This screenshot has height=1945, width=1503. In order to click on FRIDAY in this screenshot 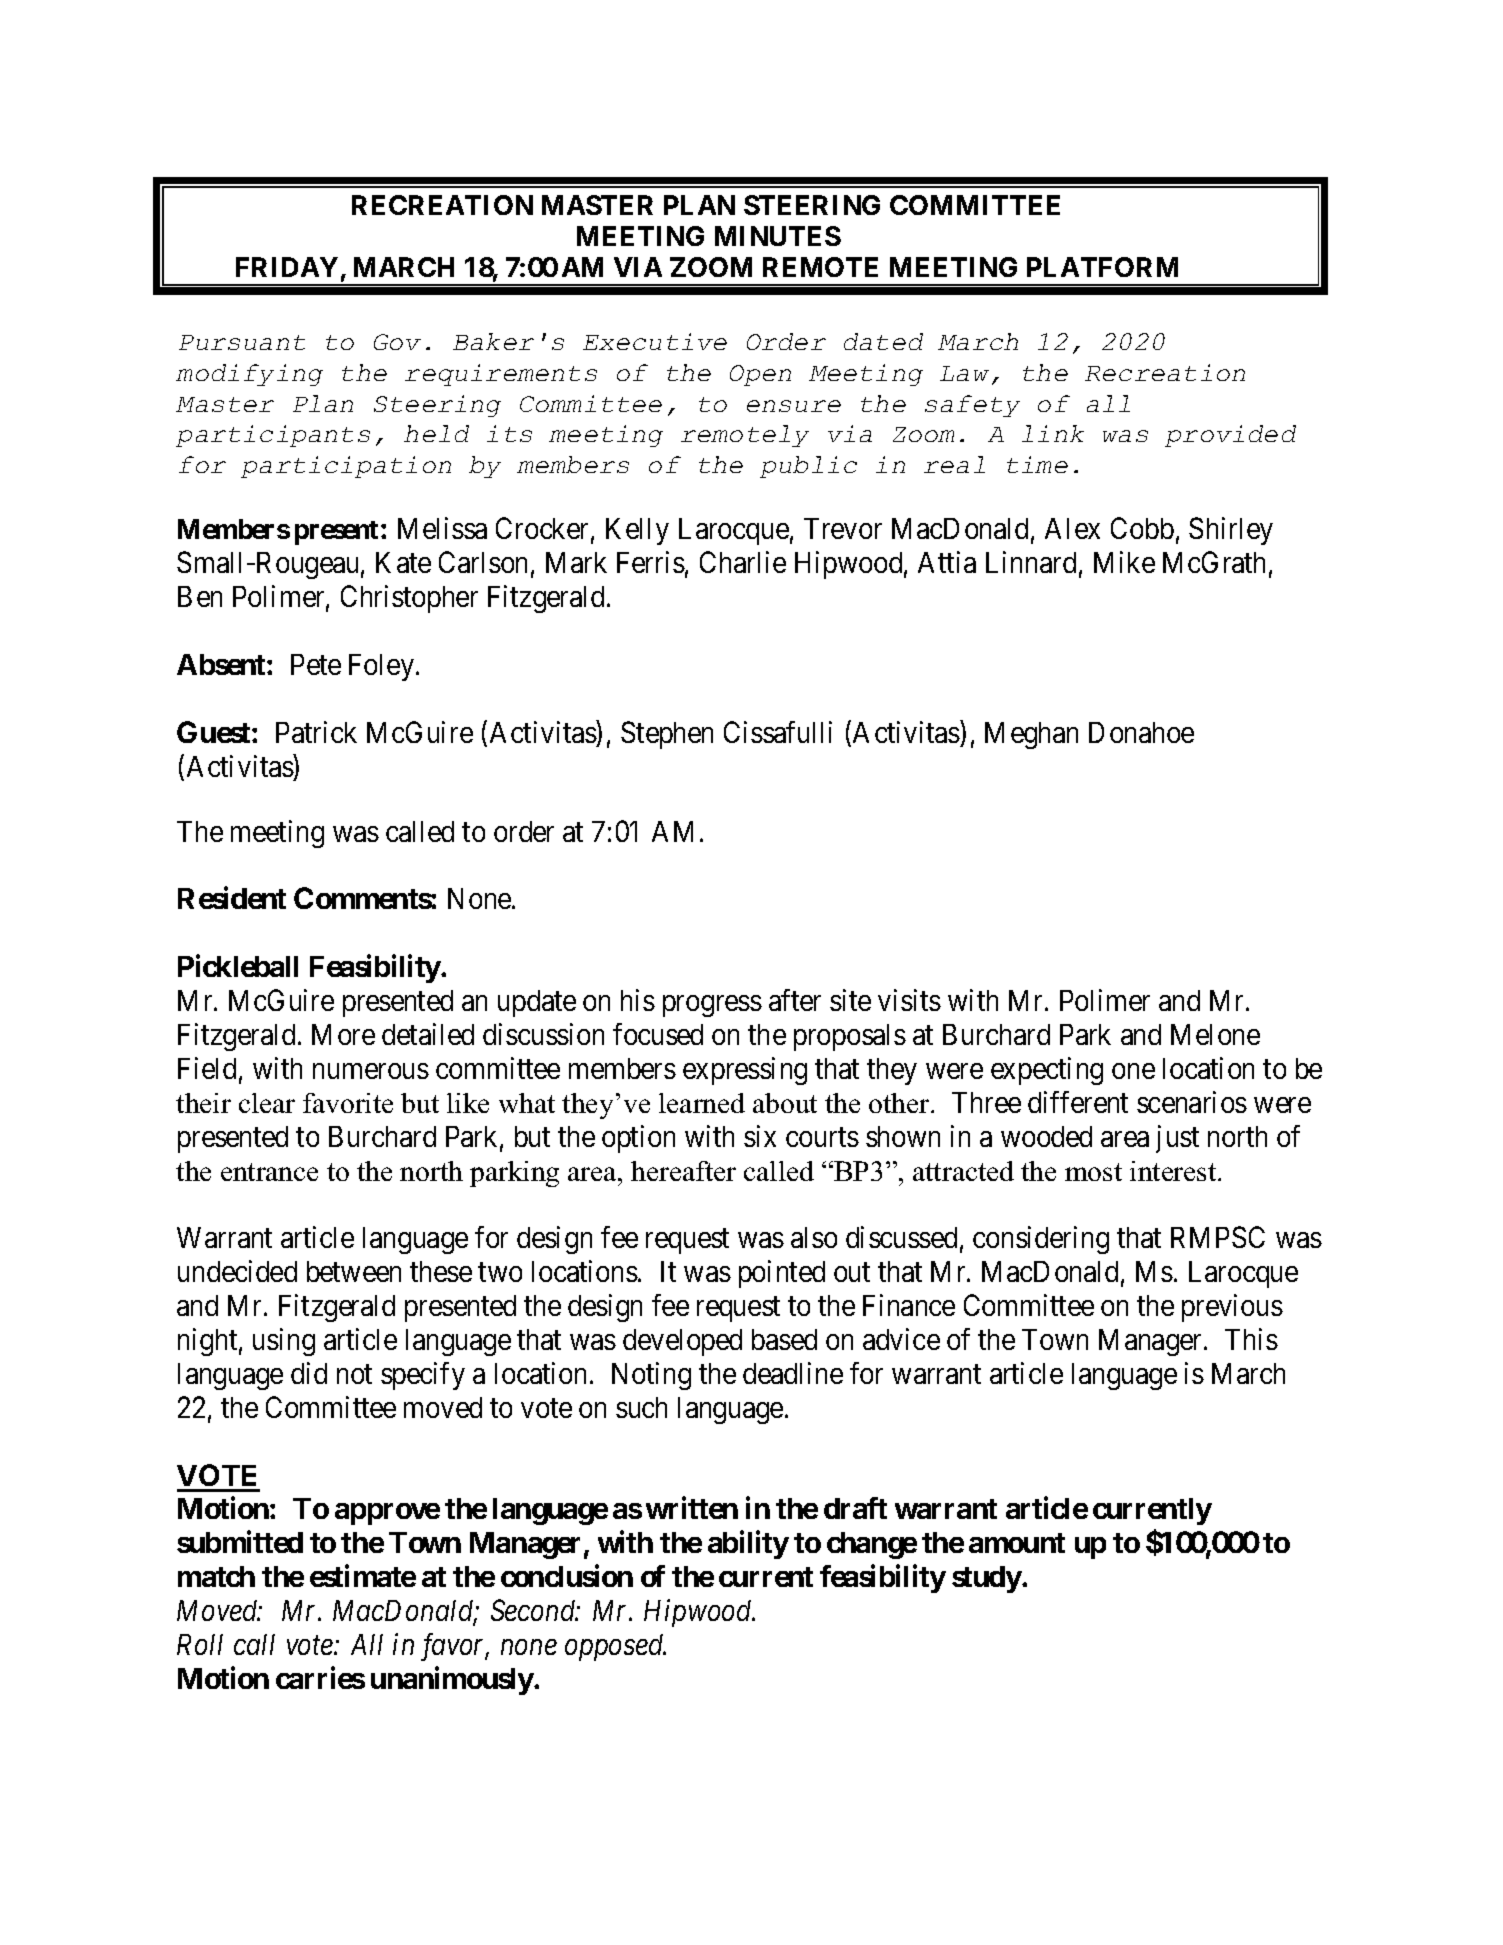, I will do `click(287, 267)`.
